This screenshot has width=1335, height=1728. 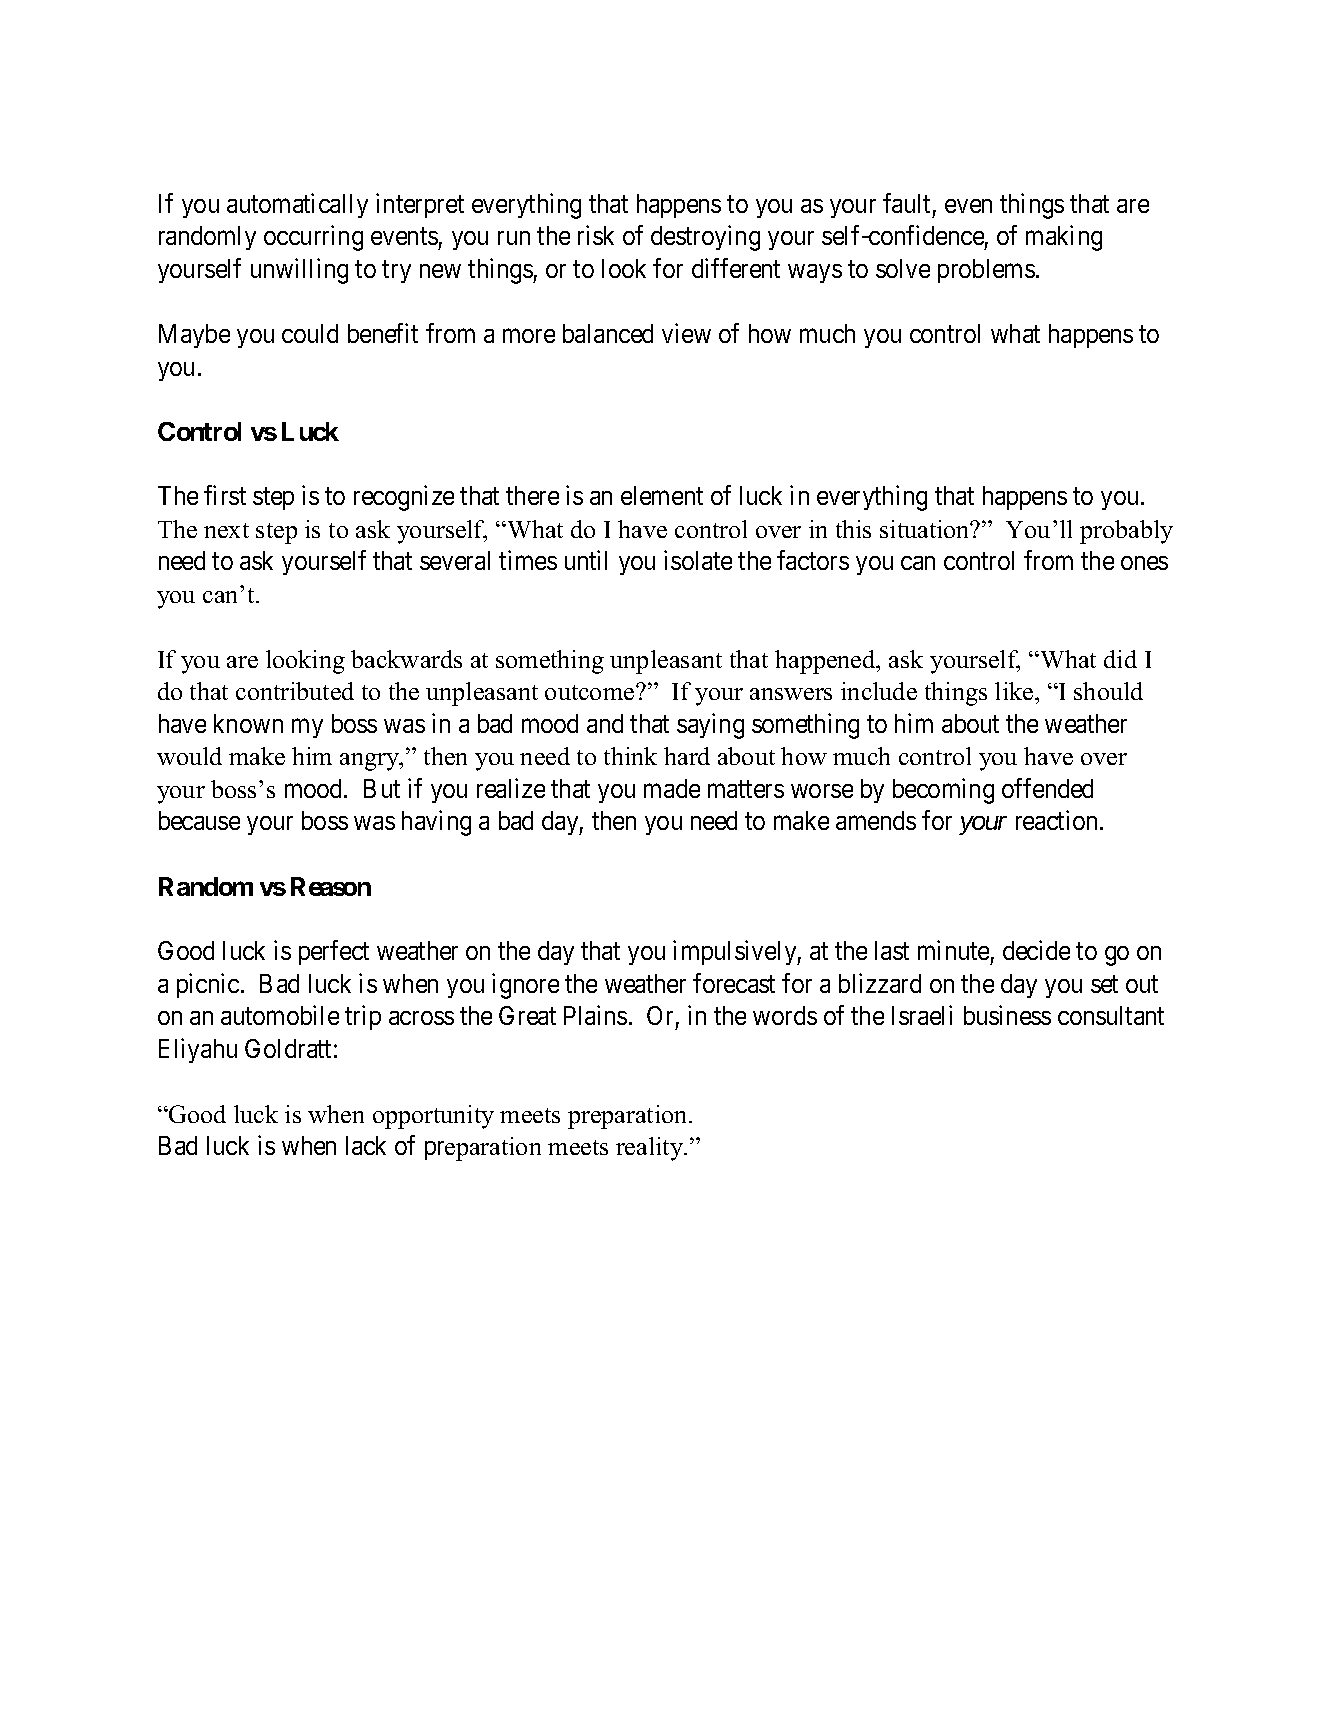 What do you see at coordinates (651, 1149) in the screenshot?
I see `reality` at bounding box center [651, 1149].
